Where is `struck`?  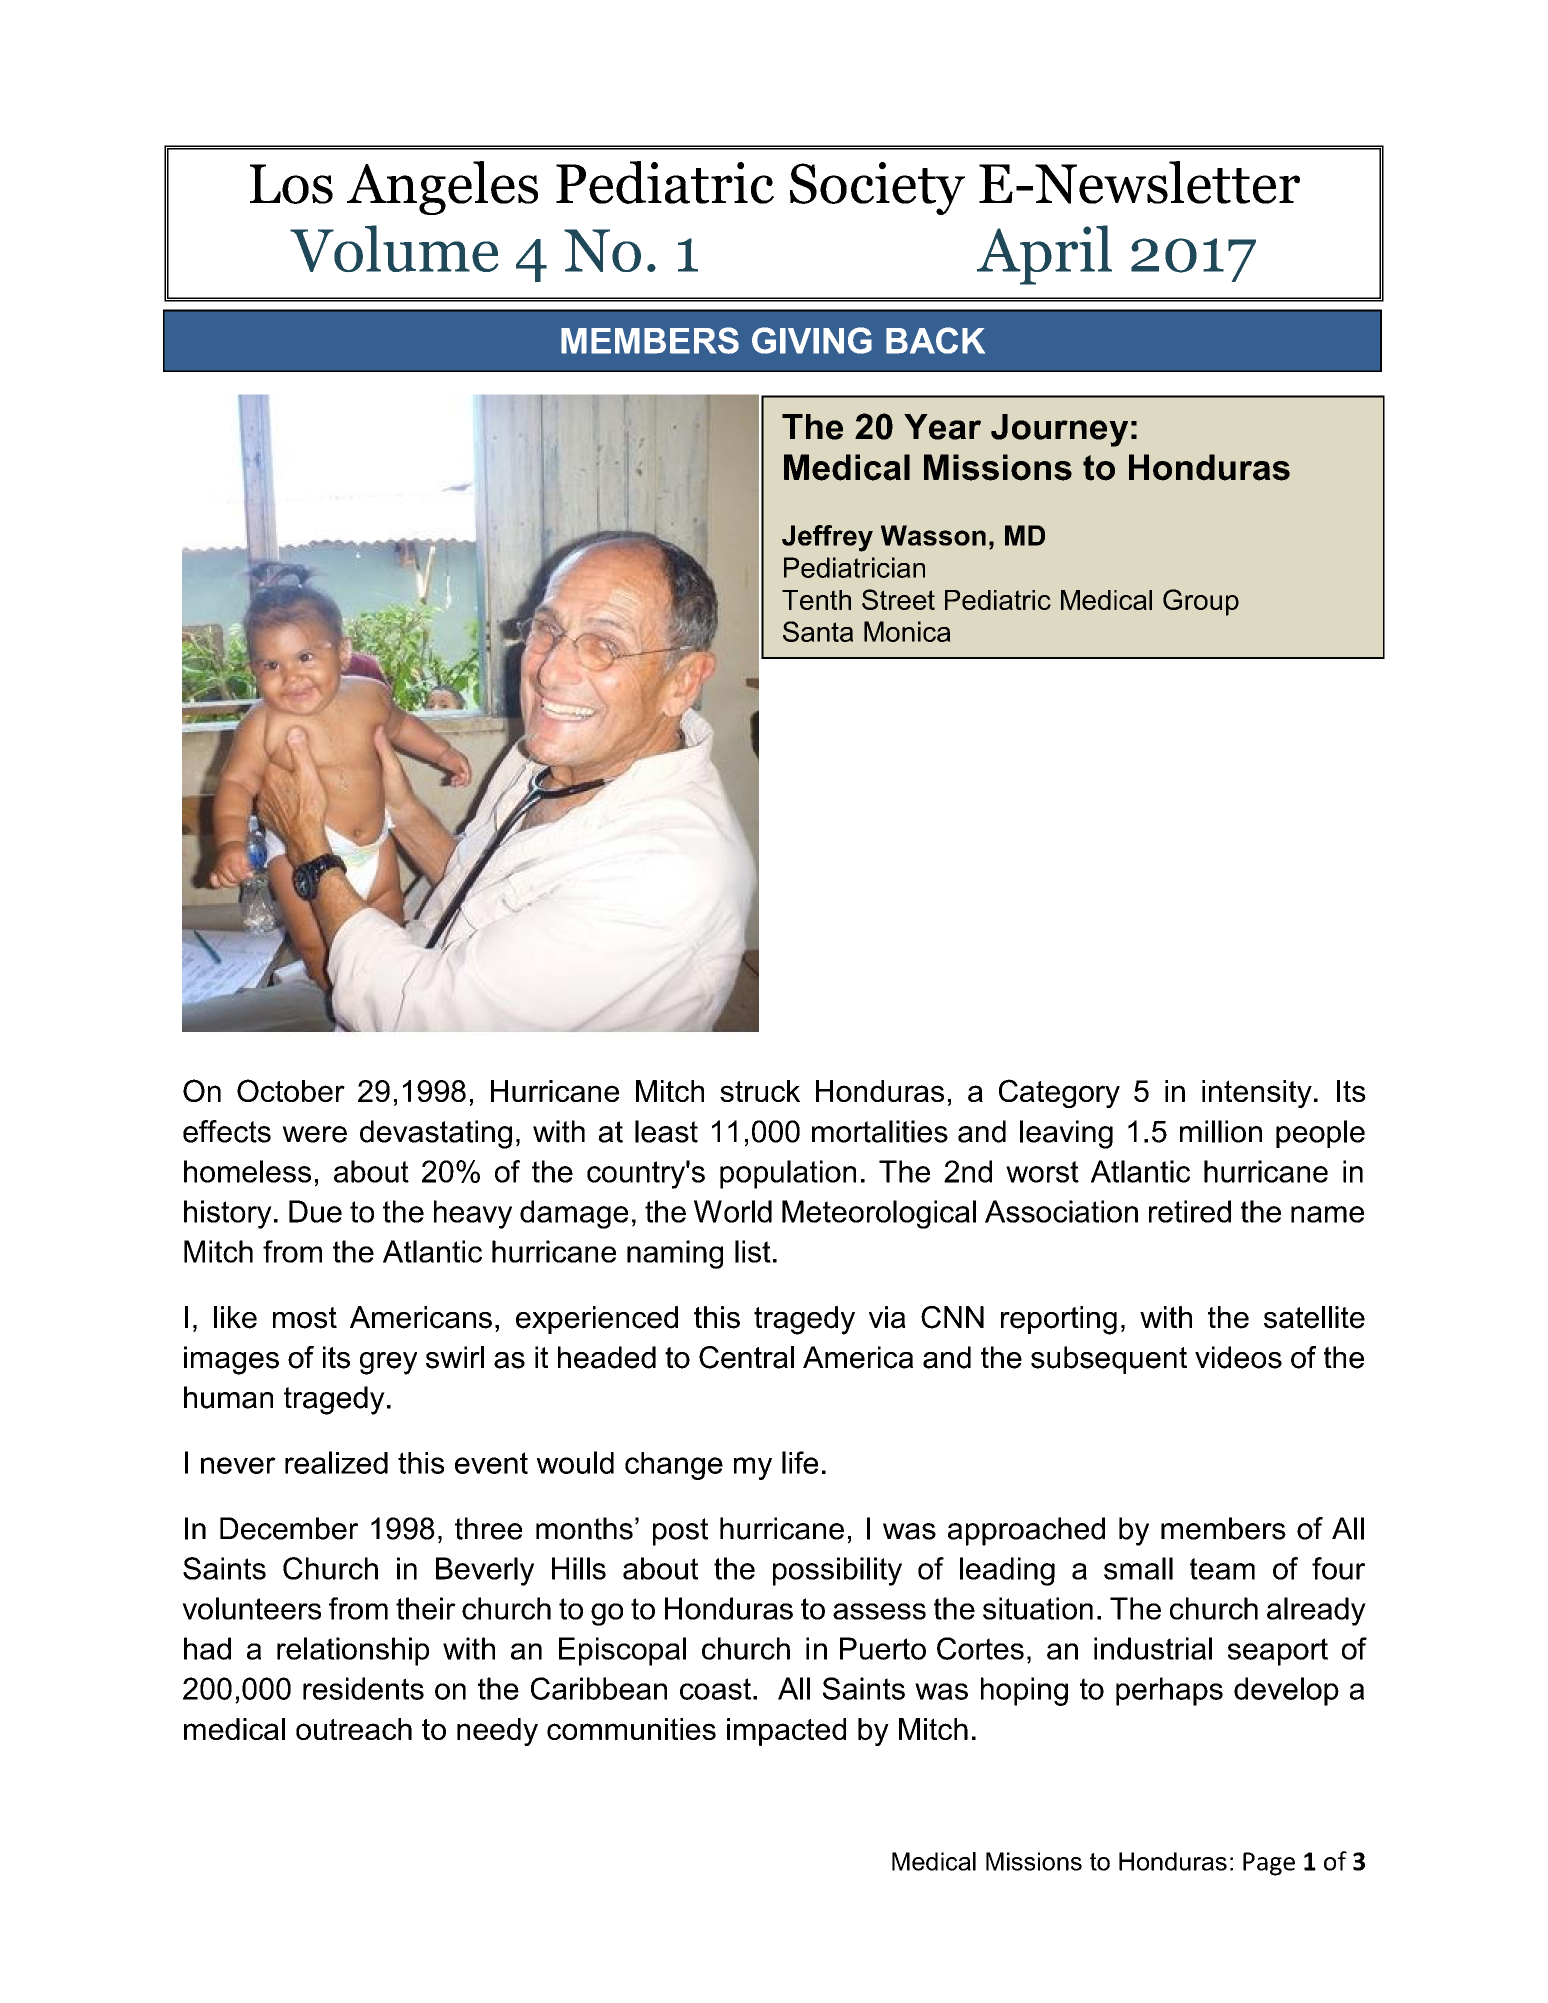
struck is located at coordinates (760, 1091).
